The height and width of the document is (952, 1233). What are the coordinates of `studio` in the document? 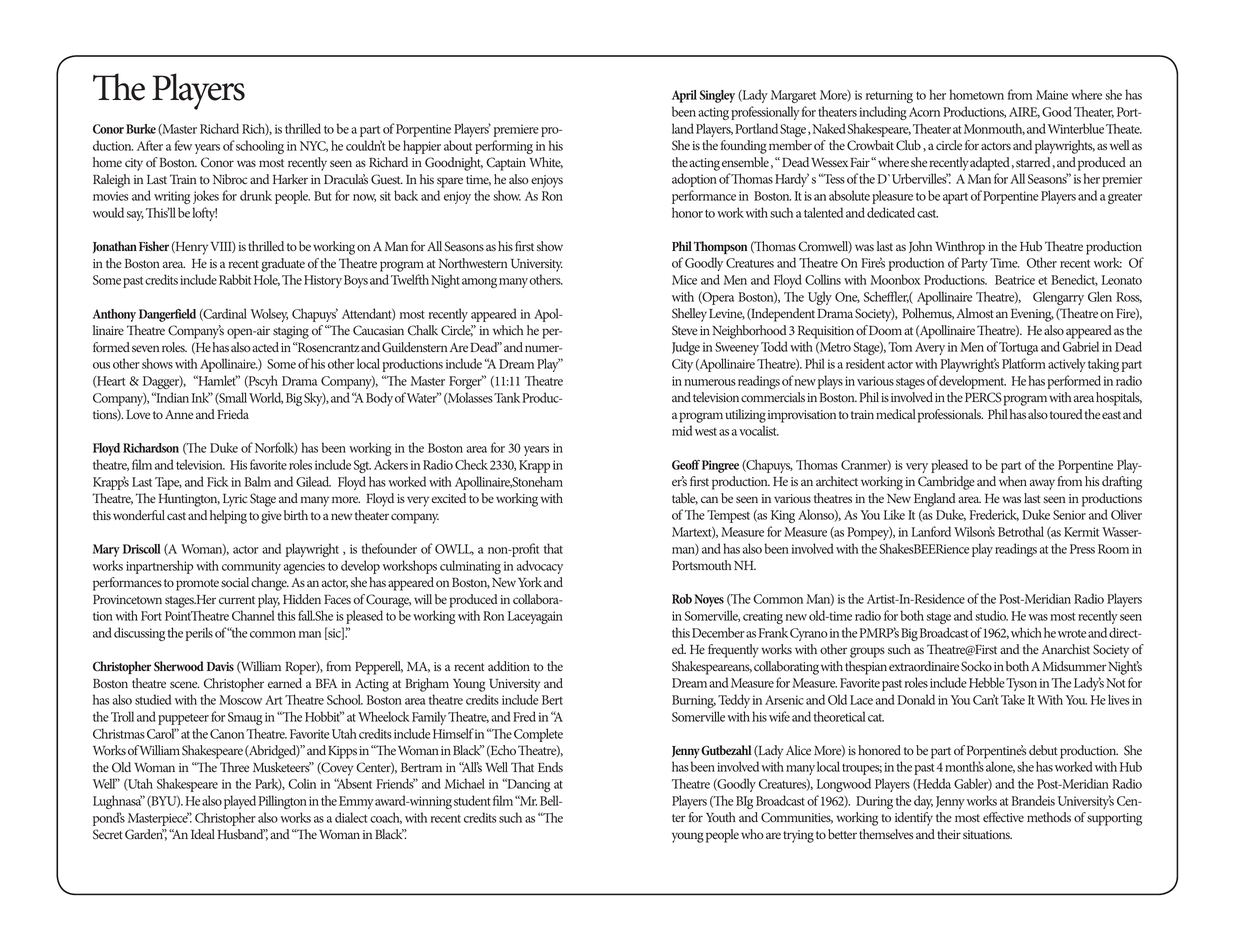 It's located at (991, 615).
